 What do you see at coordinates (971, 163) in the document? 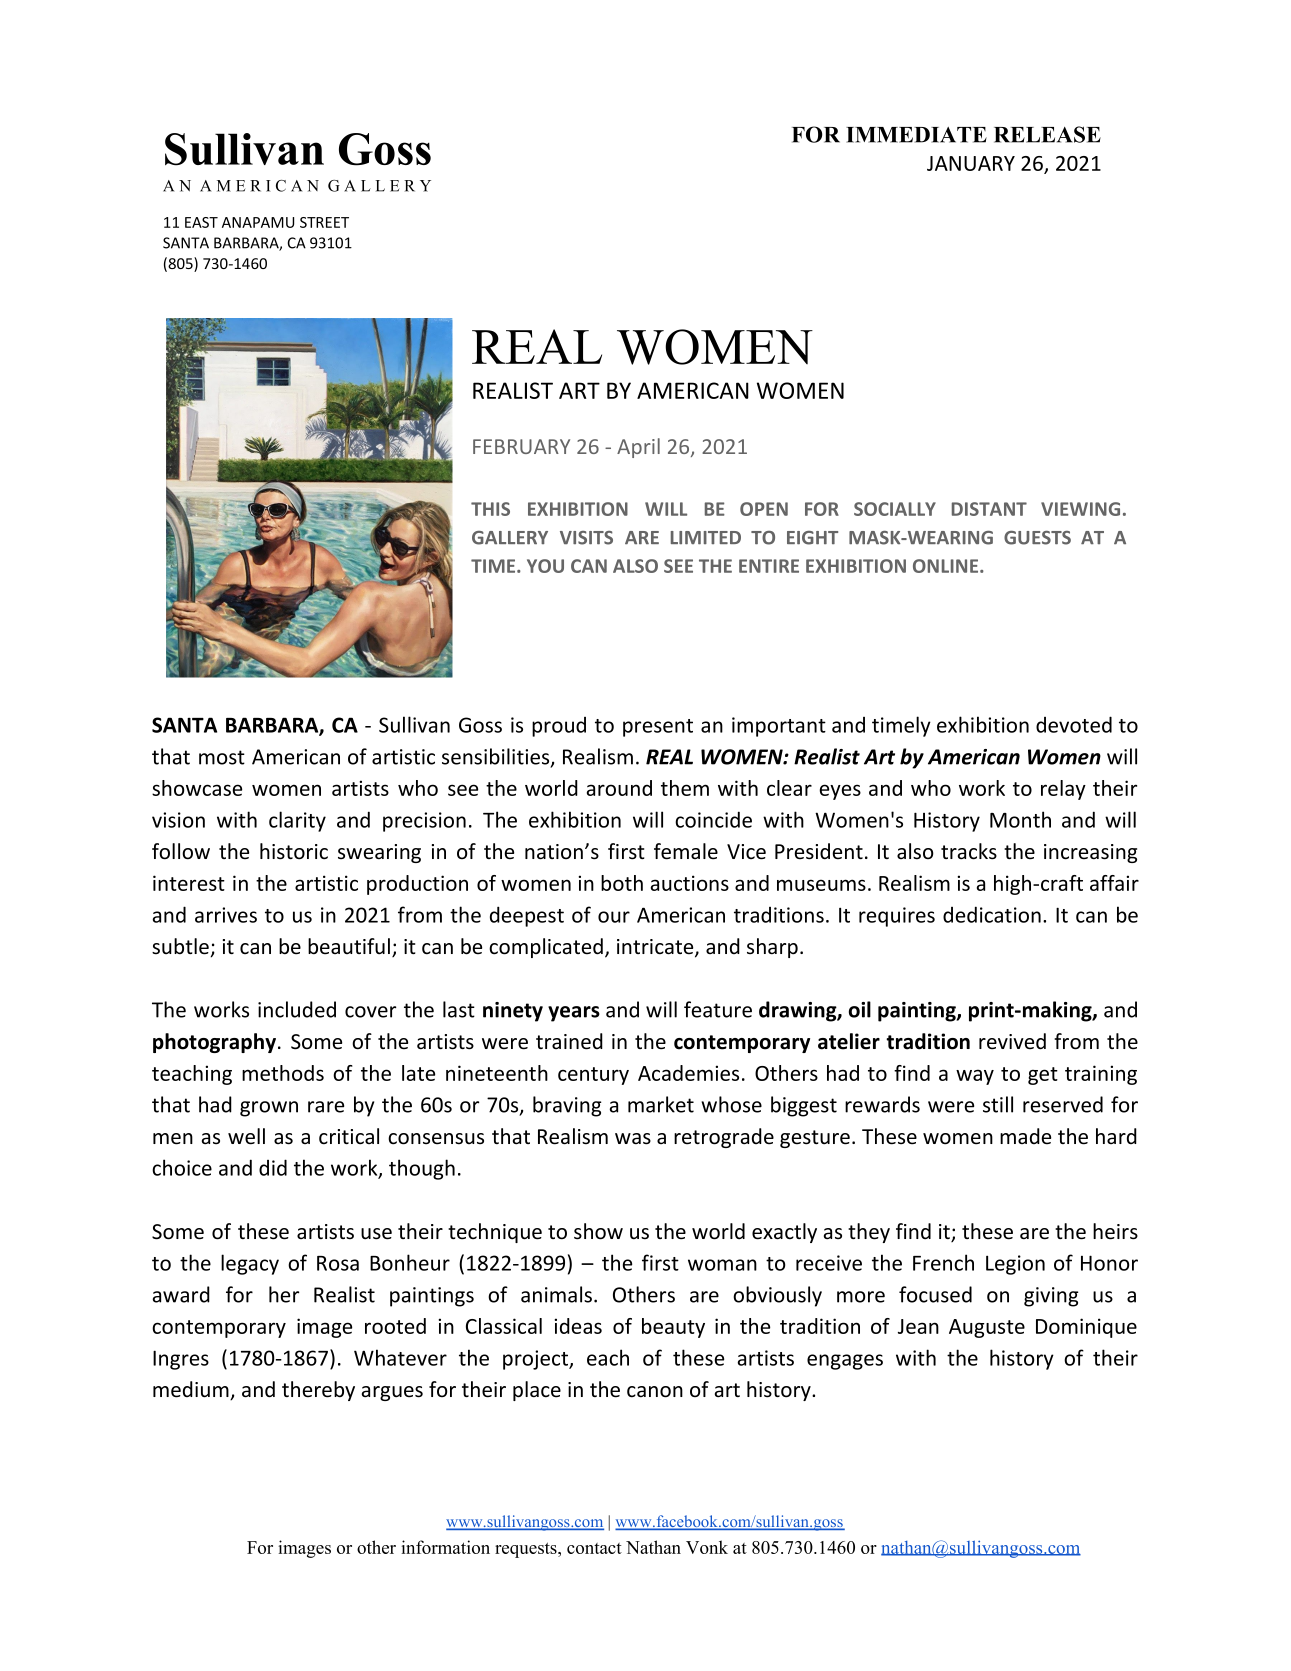
I see `JANUARY` at bounding box center [971, 163].
